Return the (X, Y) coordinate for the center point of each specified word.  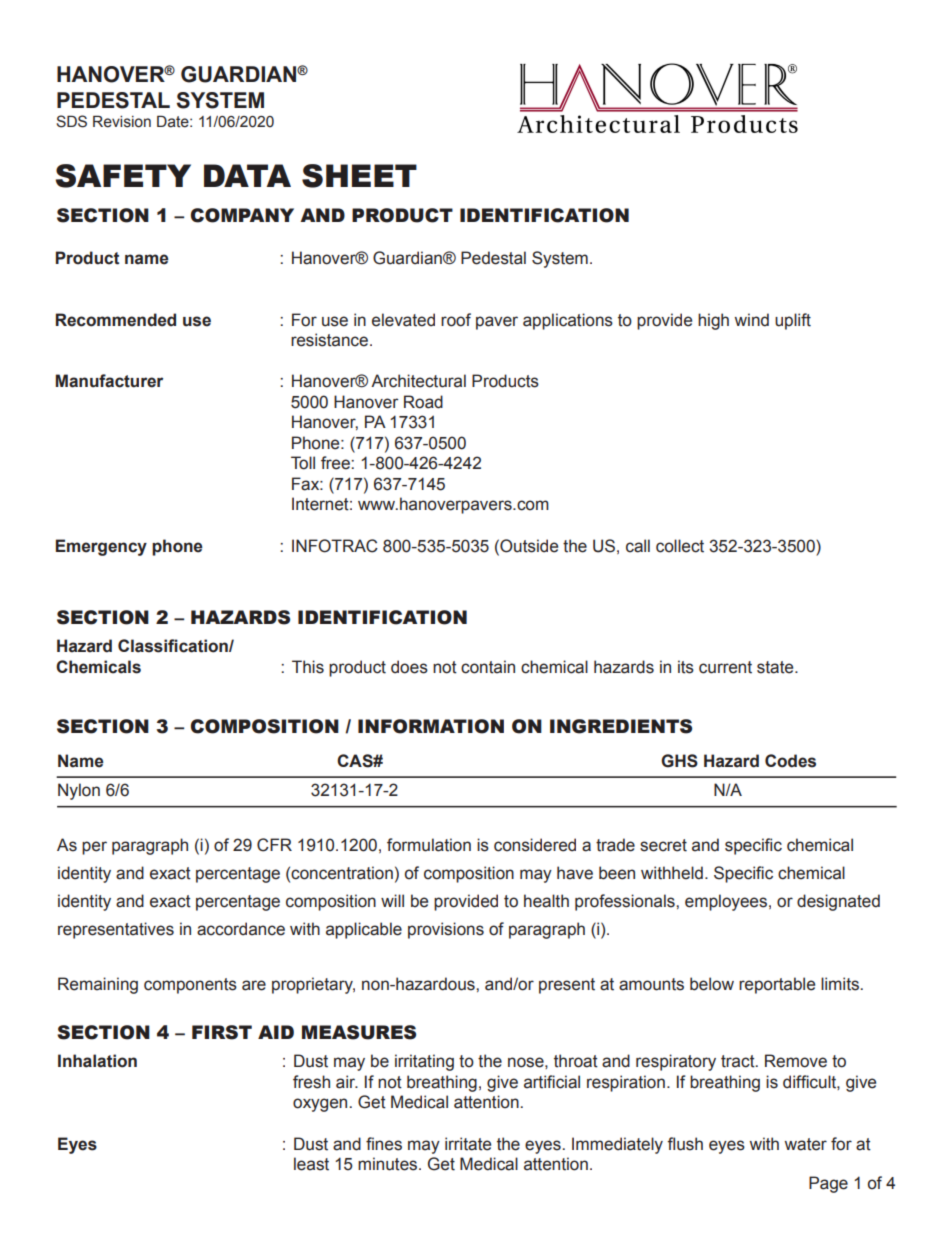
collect (680, 546)
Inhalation (97, 1061)
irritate (468, 1144)
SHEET (359, 176)
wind (751, 320)
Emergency (101, 547)
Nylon (79, 791)
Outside (528, 546)
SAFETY (123, 176)
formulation (429, 845)
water (805, 1144)
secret (663, 845)
